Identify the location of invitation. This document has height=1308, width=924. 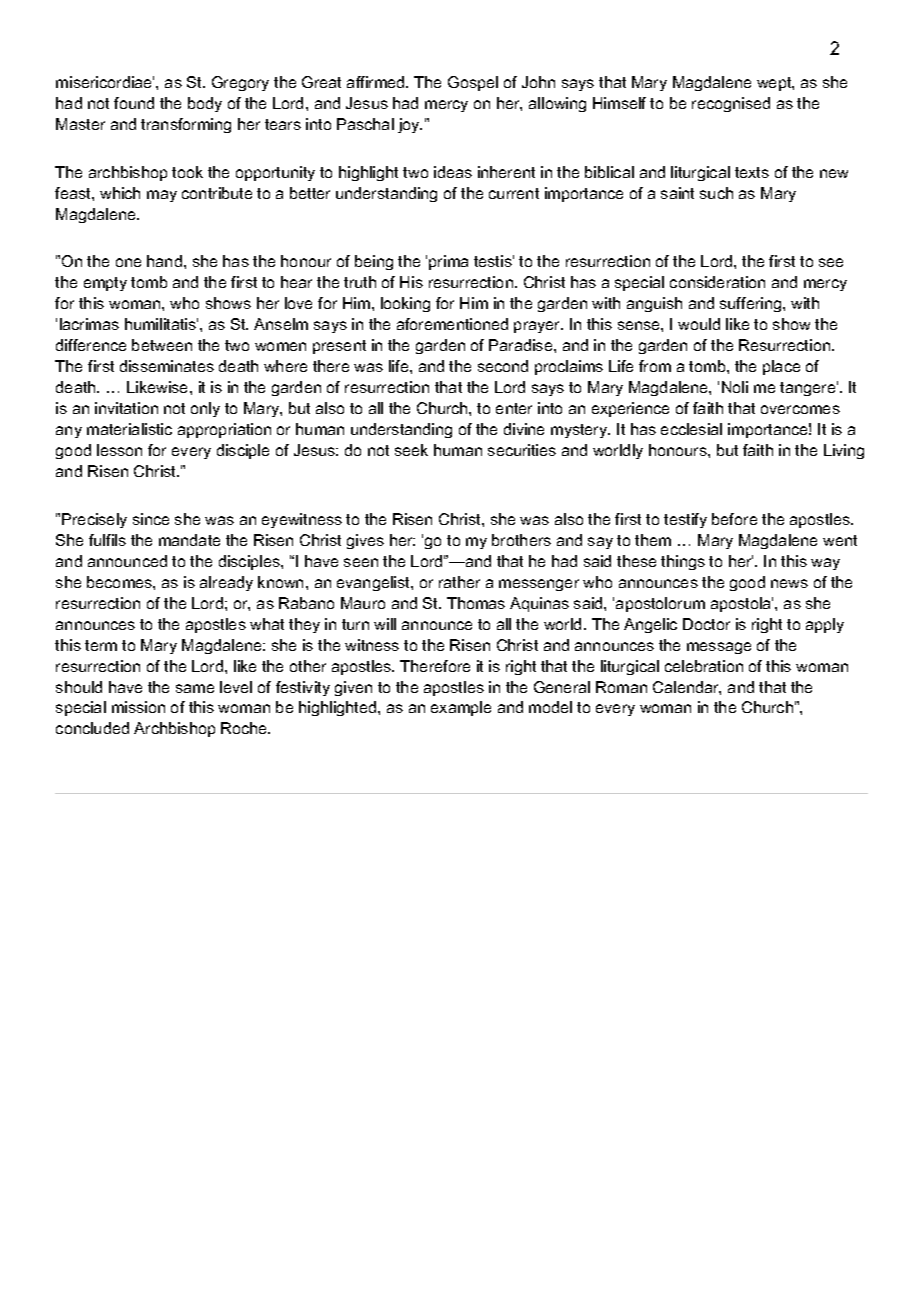
(126, 408).
